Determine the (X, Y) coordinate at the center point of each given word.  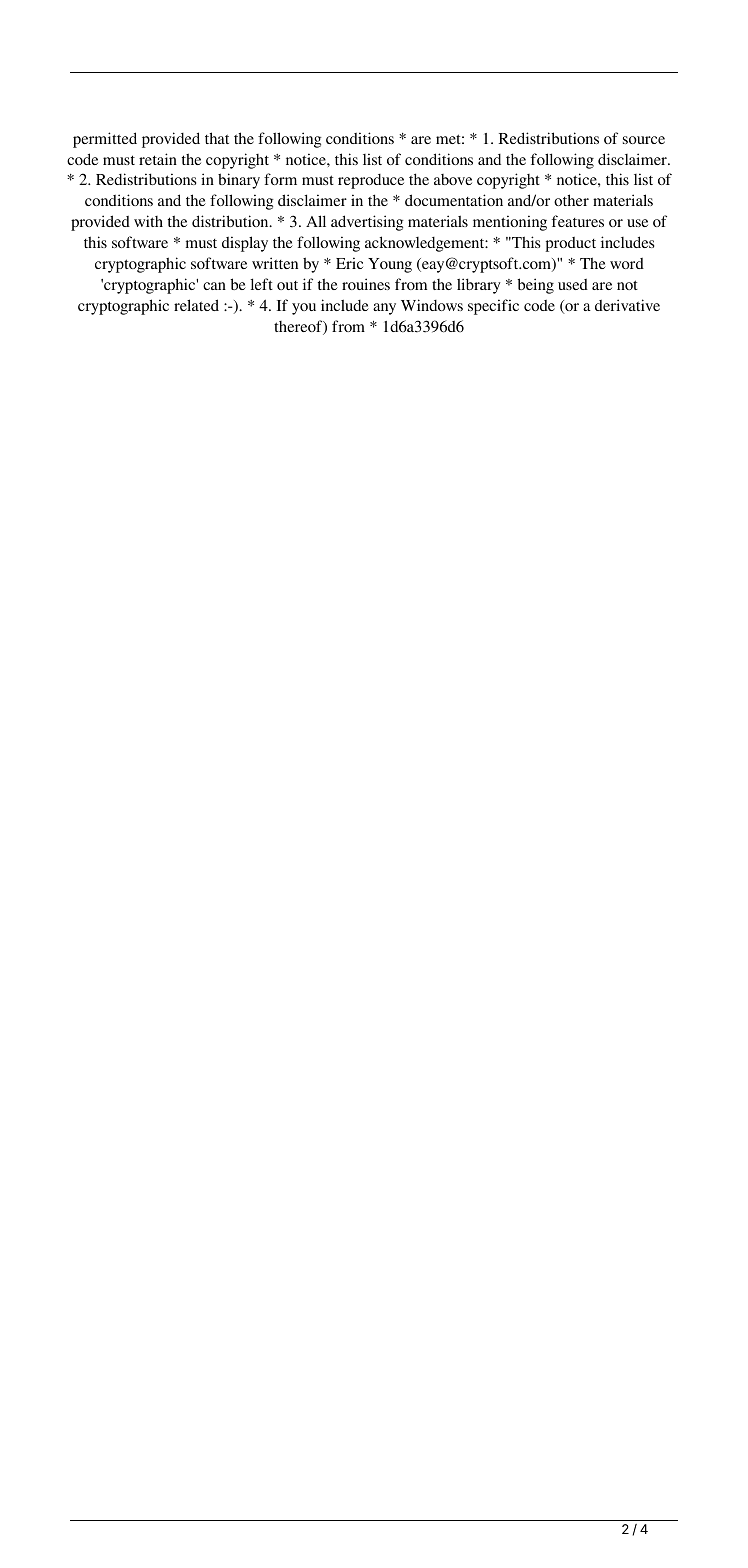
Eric (349, 263)
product (570, 244)
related (196, 305)
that (217, 138)
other (571, 200)
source (644, 140)
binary (239, 181)
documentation (454, 200)
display (245, 244)
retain (158, 159)
